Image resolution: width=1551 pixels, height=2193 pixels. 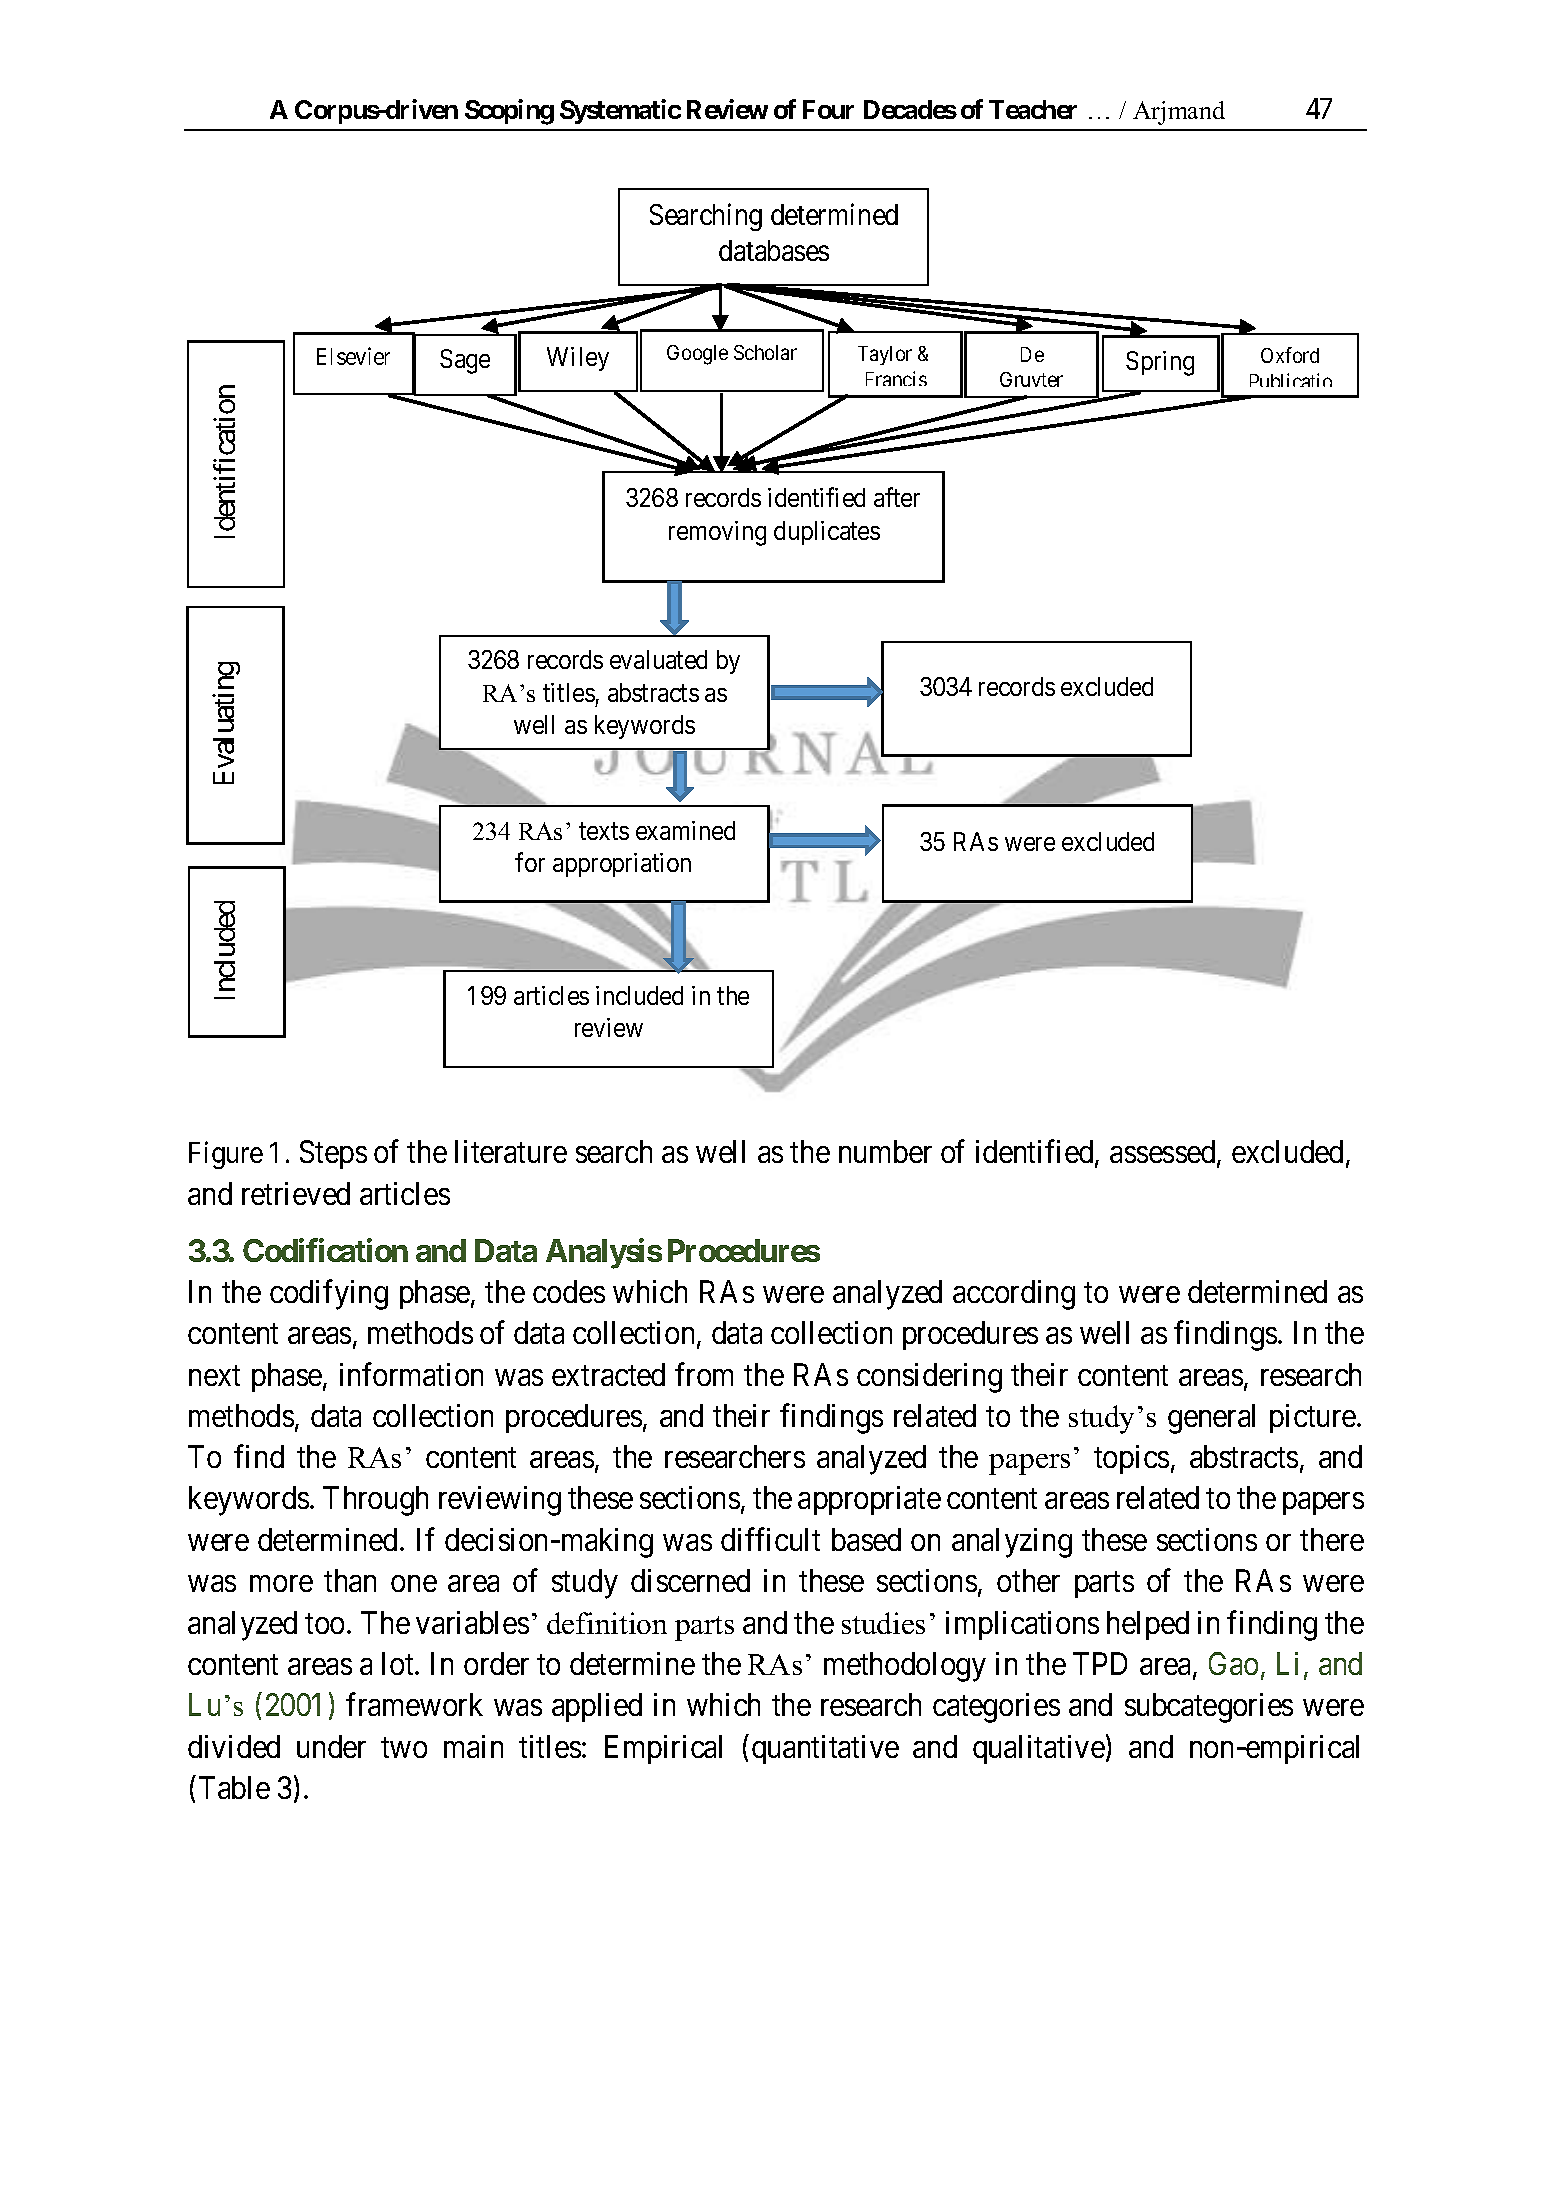 What do you see at coordinates (331, 1746) in the screenshot?
I see `under` at bounding box center [331, 1746].
